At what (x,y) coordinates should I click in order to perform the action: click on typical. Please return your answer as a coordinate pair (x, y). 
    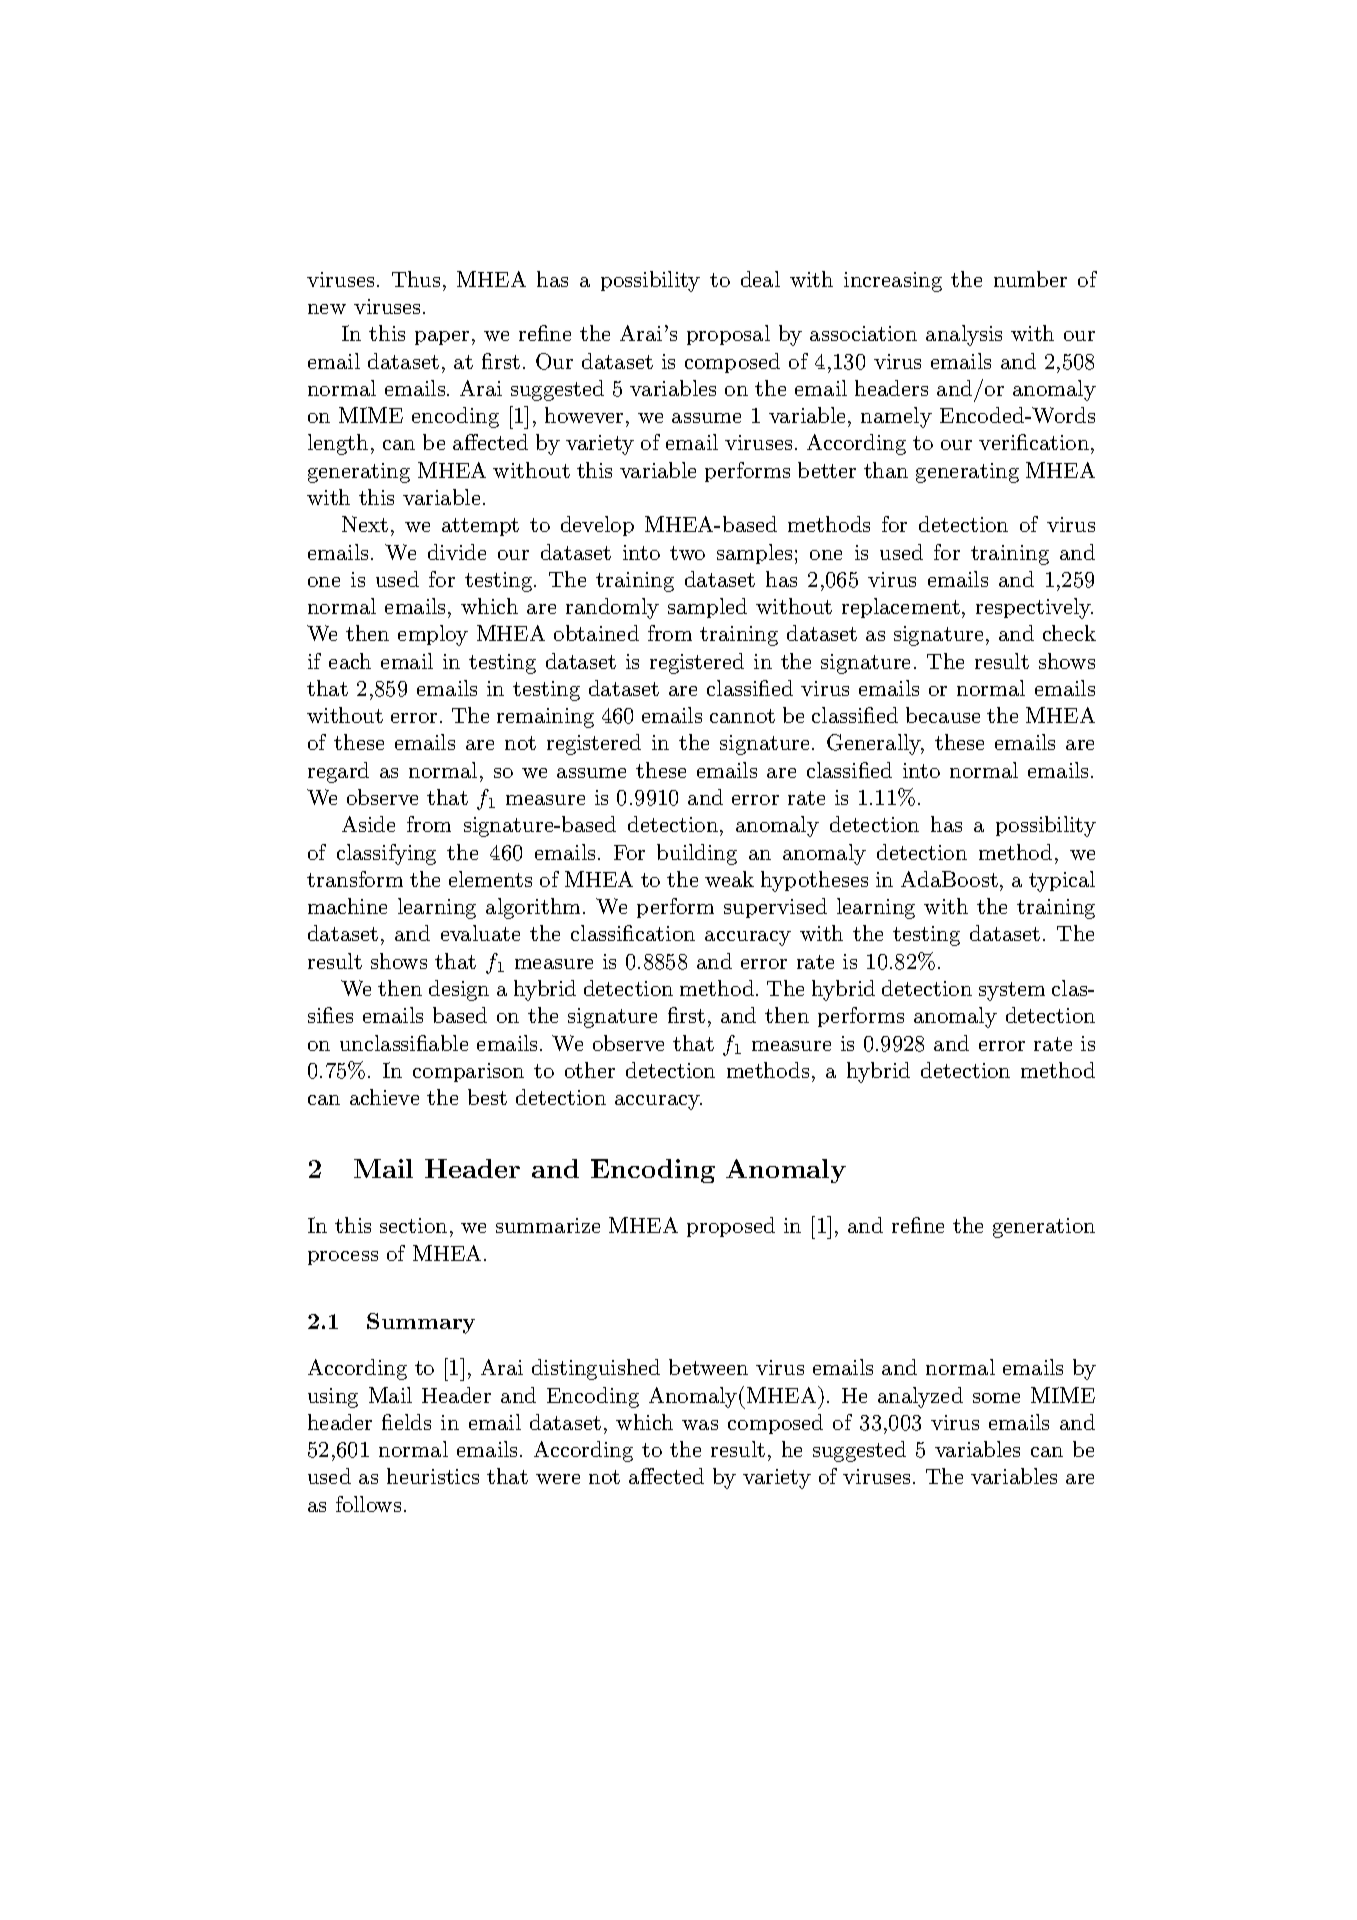
    Looking at the image, I should click on (1062, 881).
